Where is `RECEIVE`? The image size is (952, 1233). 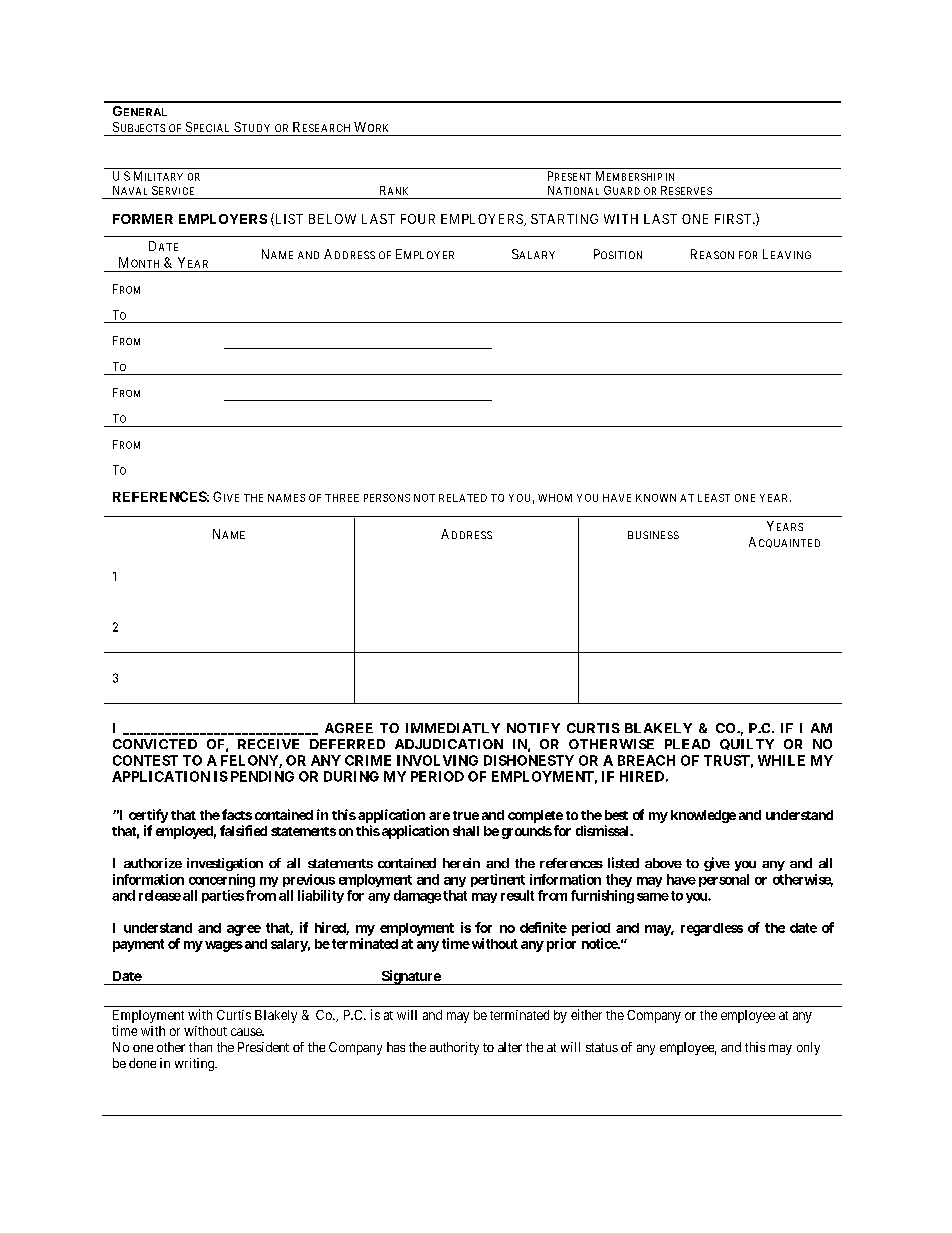 RECEIVE is located at coordinates (268, 744).
